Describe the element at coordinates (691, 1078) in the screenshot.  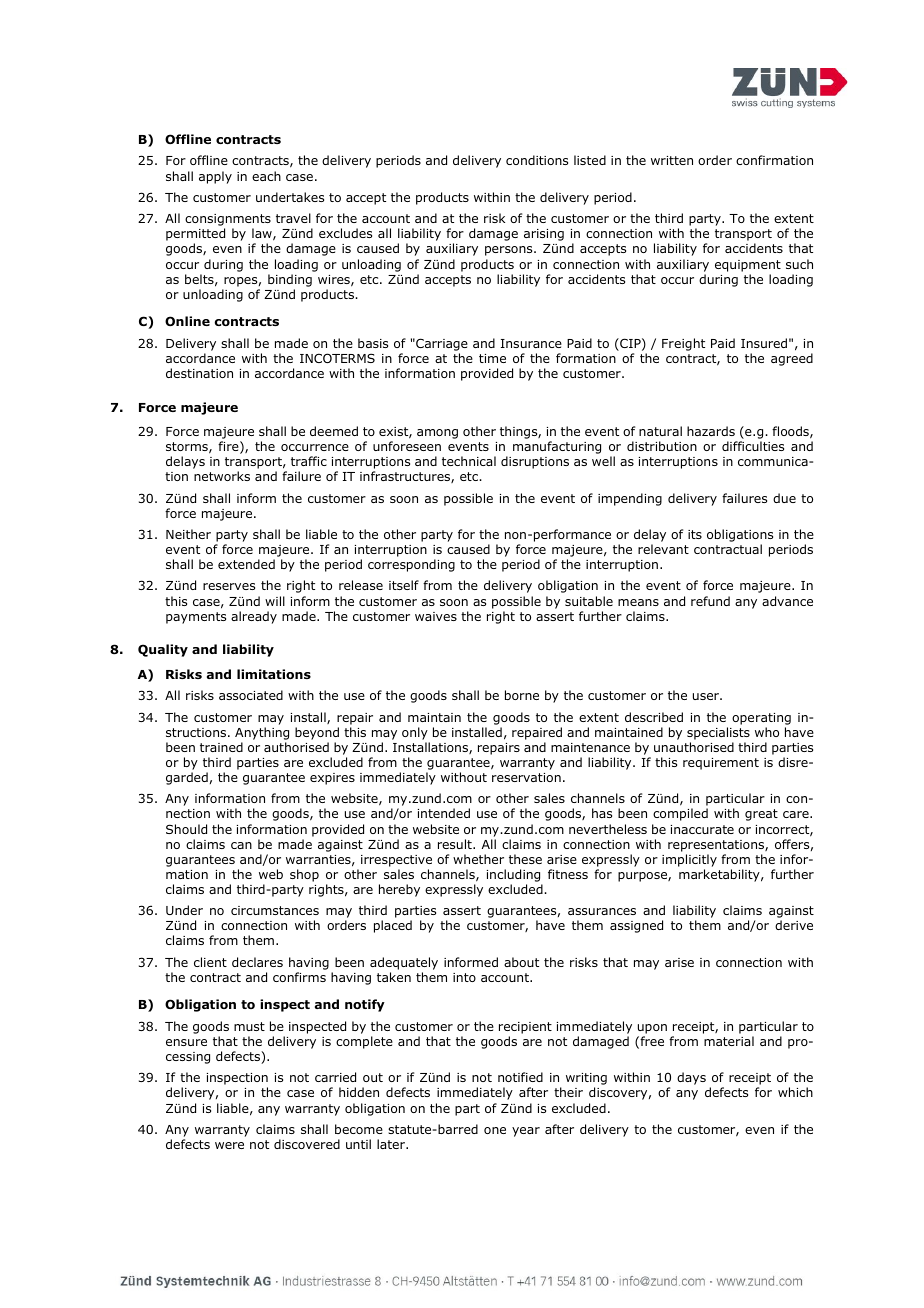
I see `days` at that location.
